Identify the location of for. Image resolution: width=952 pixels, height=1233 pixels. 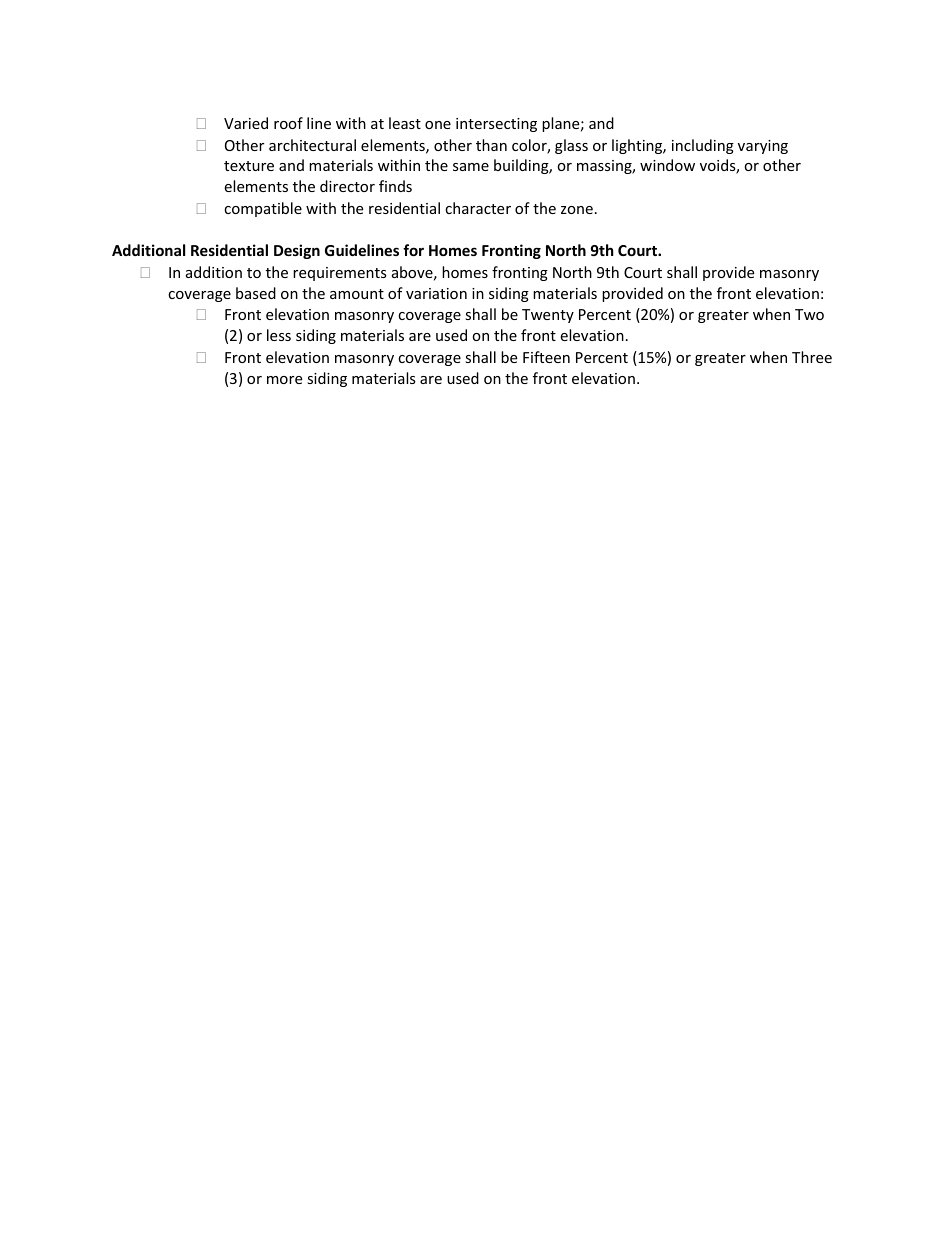
(413, 250).
